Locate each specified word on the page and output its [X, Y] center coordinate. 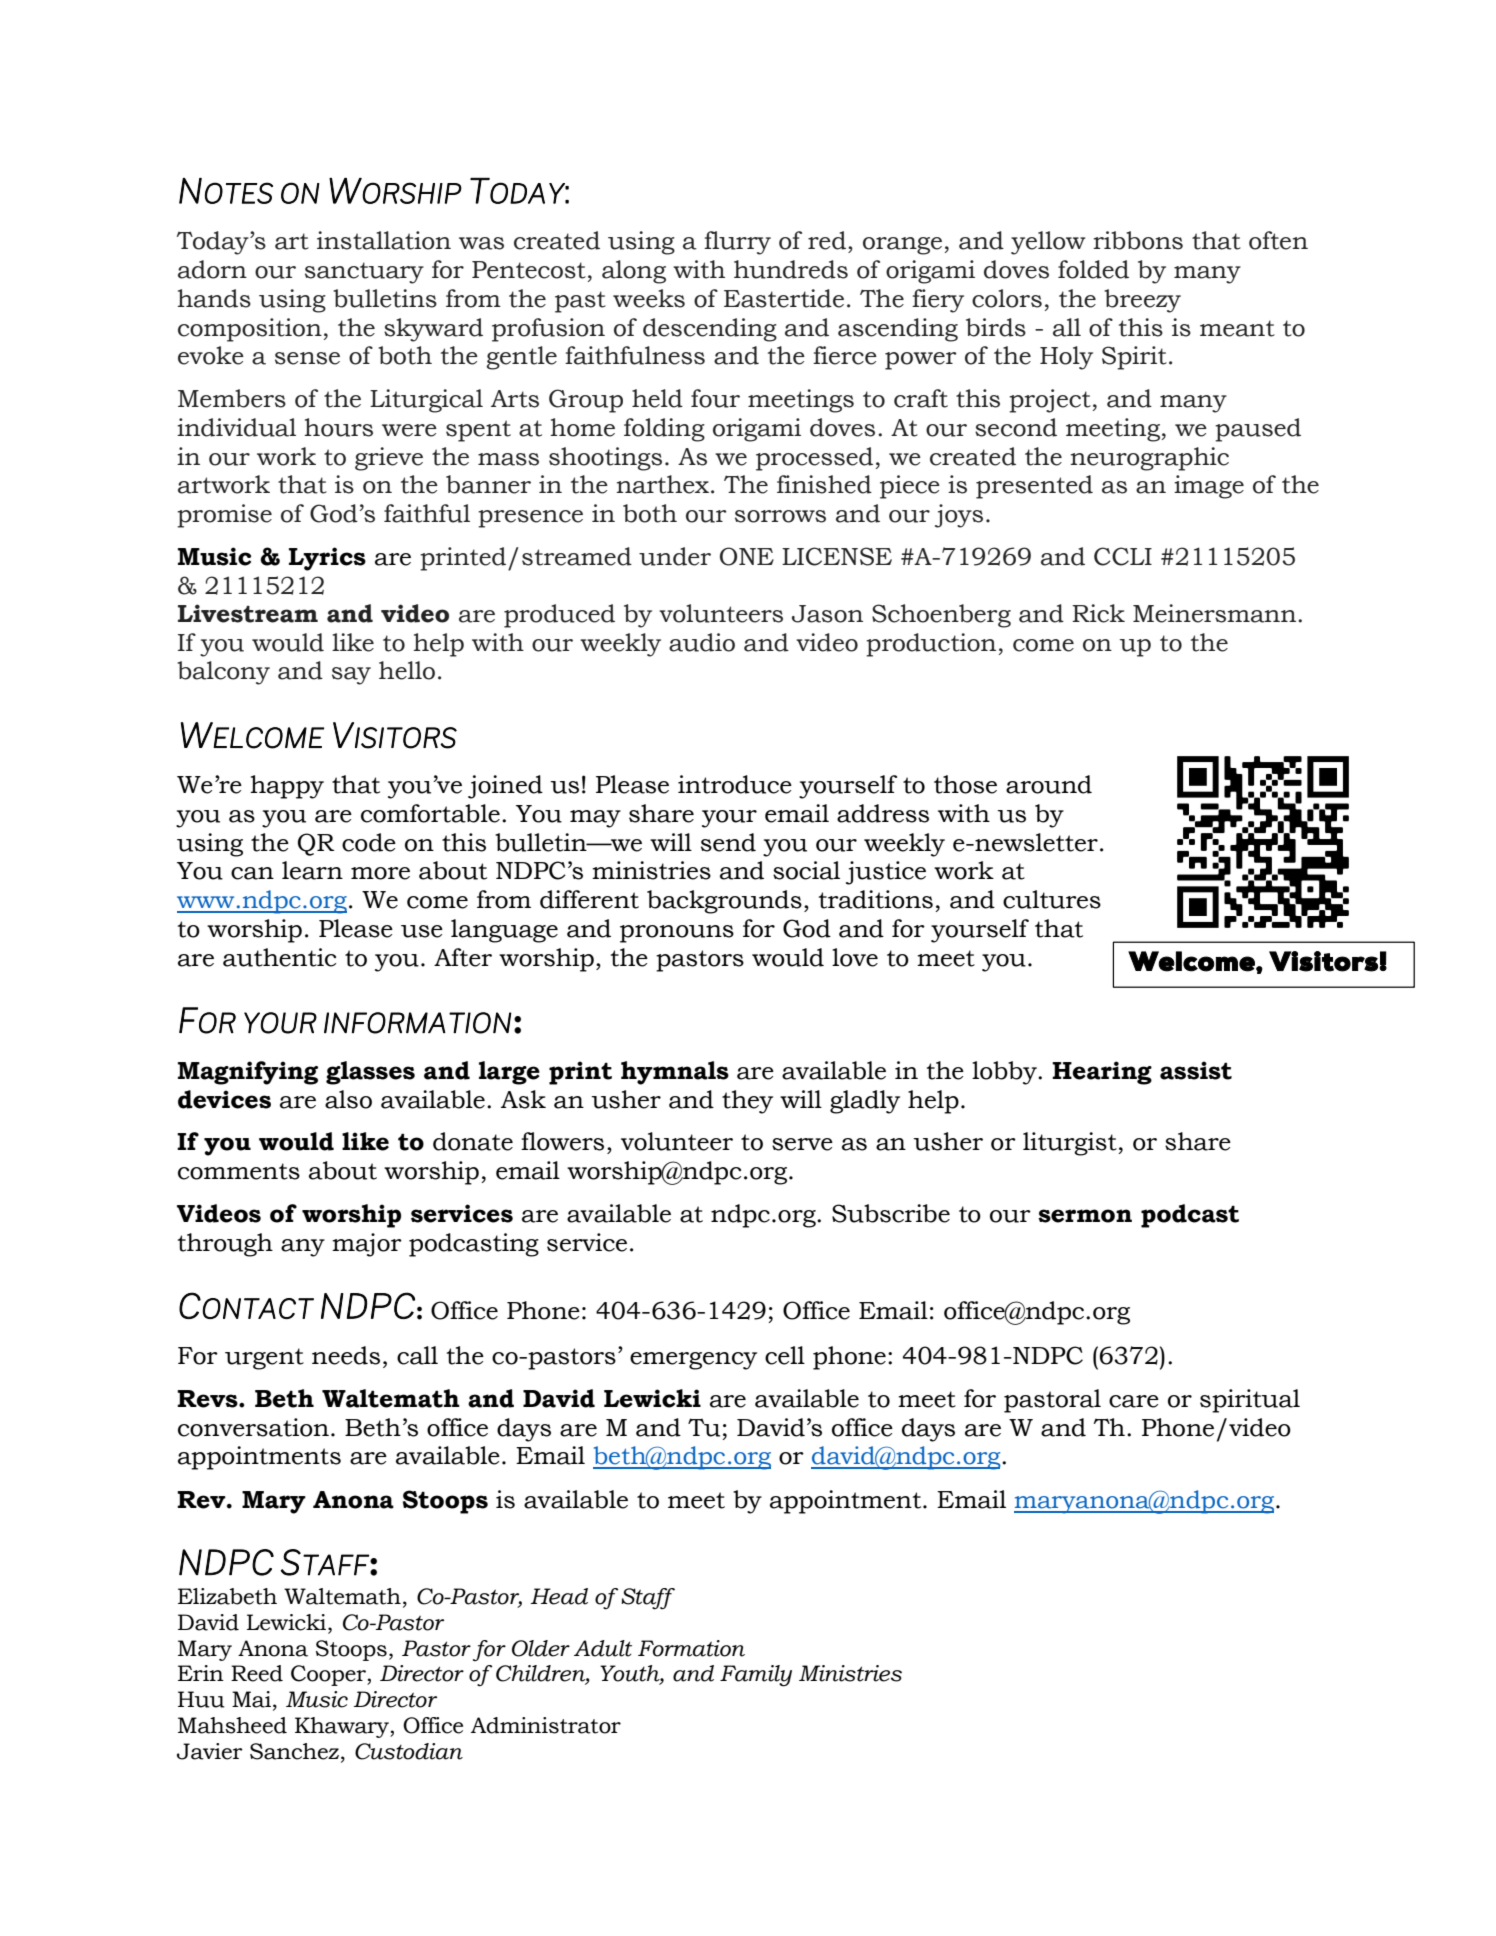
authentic [279, 957]
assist [1196, 1070]
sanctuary [364, 273]
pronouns [677, 934]
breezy [1142, 301]
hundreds [791, 269]
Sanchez [296, 1752]
